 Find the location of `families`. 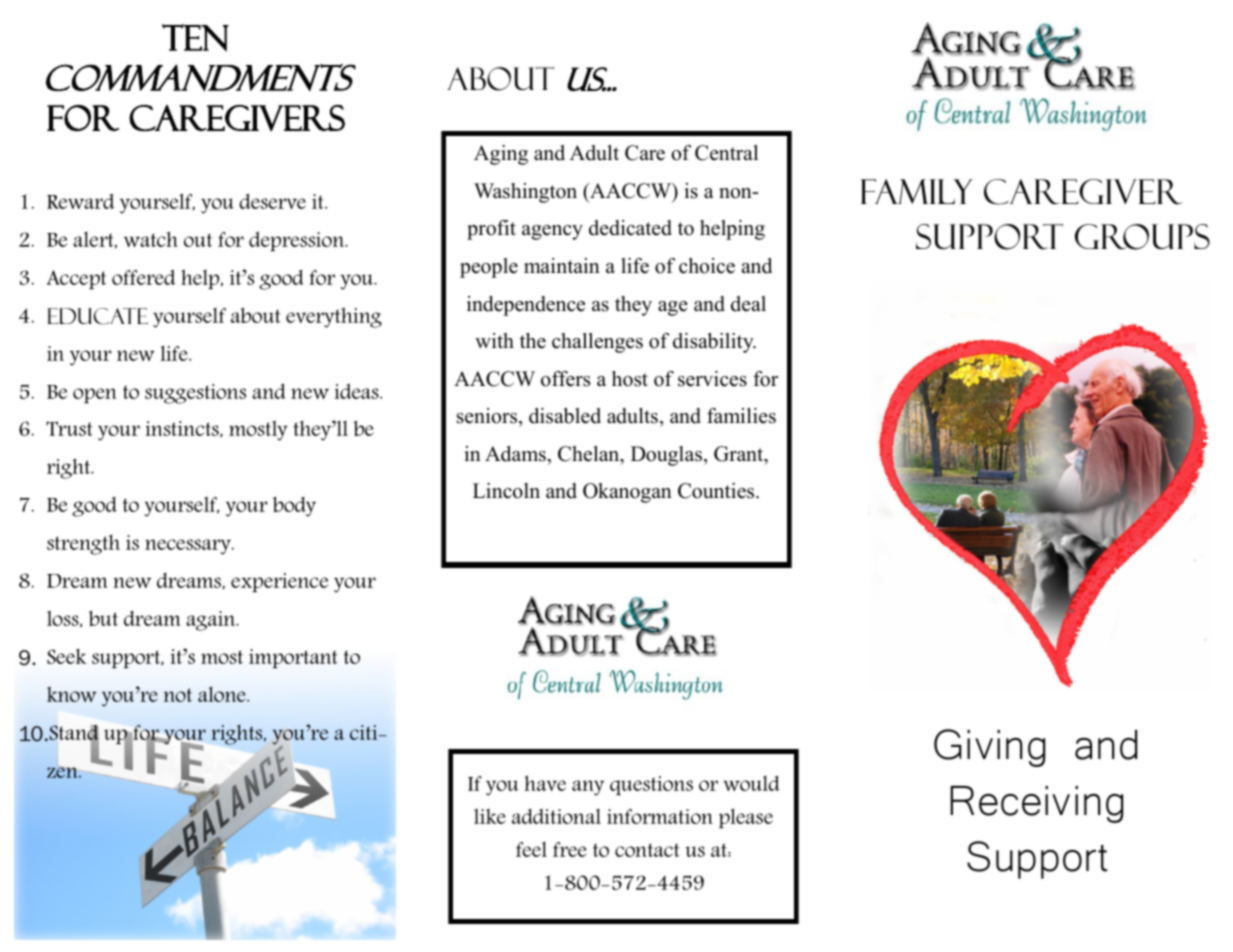

families is located at coordinates (741, 416).
